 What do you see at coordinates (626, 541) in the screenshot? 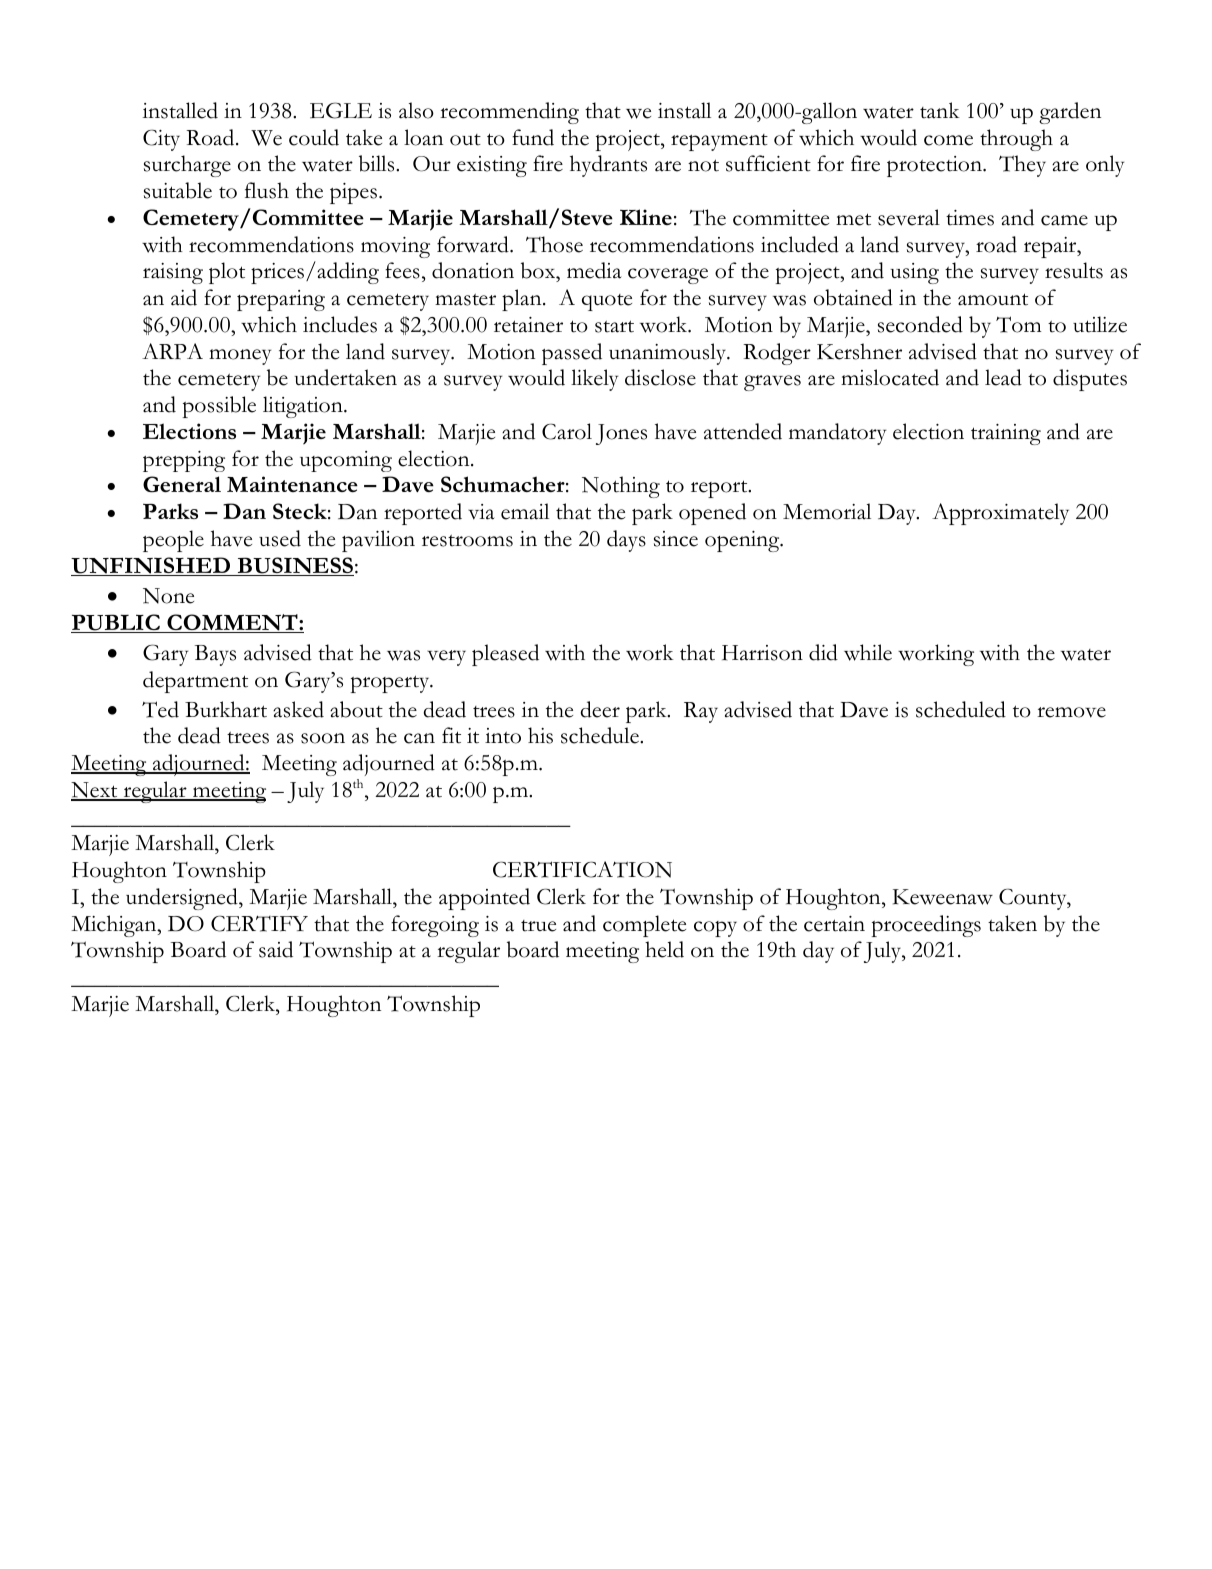
I see `days` at bounding box center [626, 541].
